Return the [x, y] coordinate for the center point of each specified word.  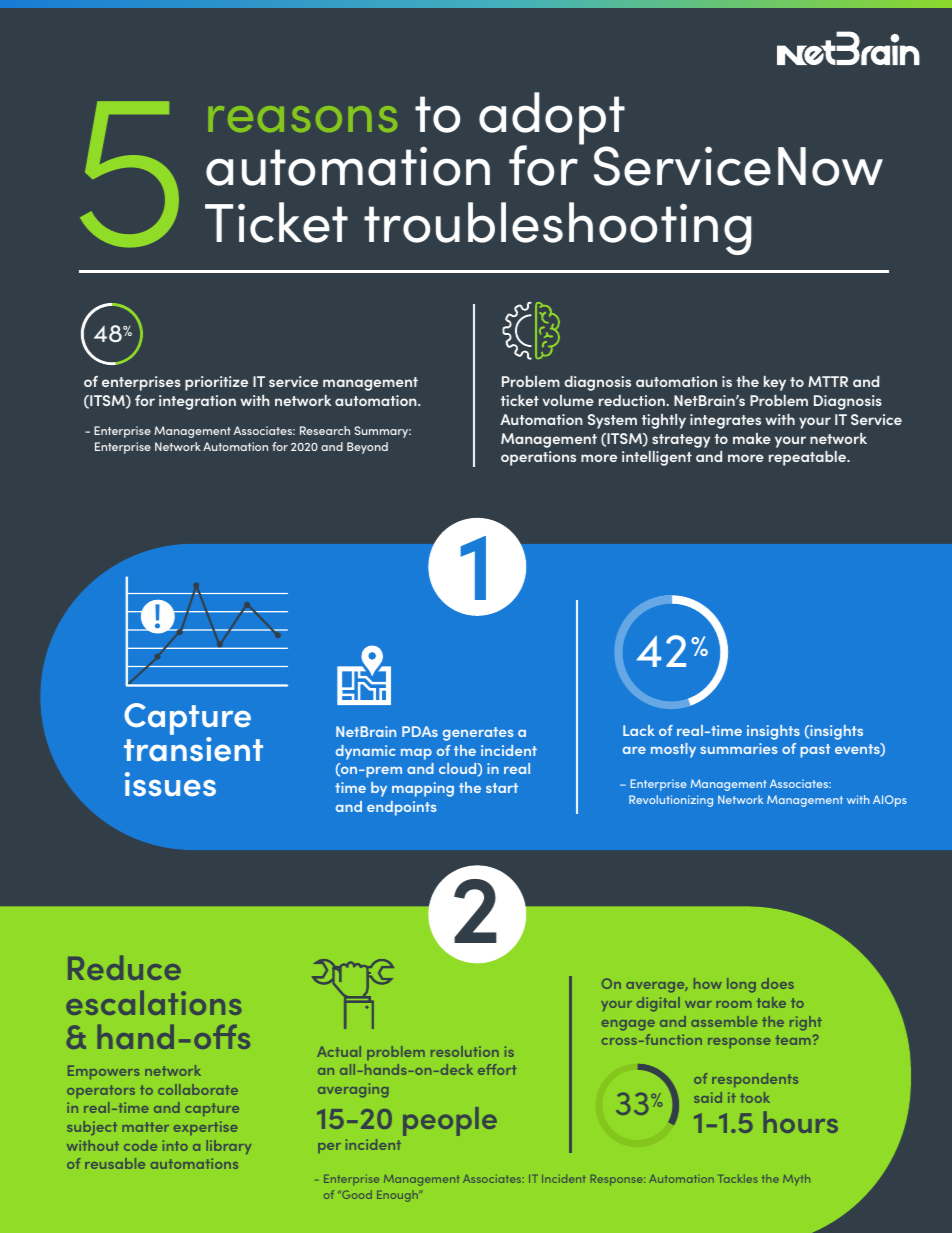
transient [193, 749]
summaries [738, 748]
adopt [552, 119]
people [450, 1121]
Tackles [739, 1178]
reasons [303, 119]
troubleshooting [557, 228]
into [175, 1145]
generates [478, 734]
